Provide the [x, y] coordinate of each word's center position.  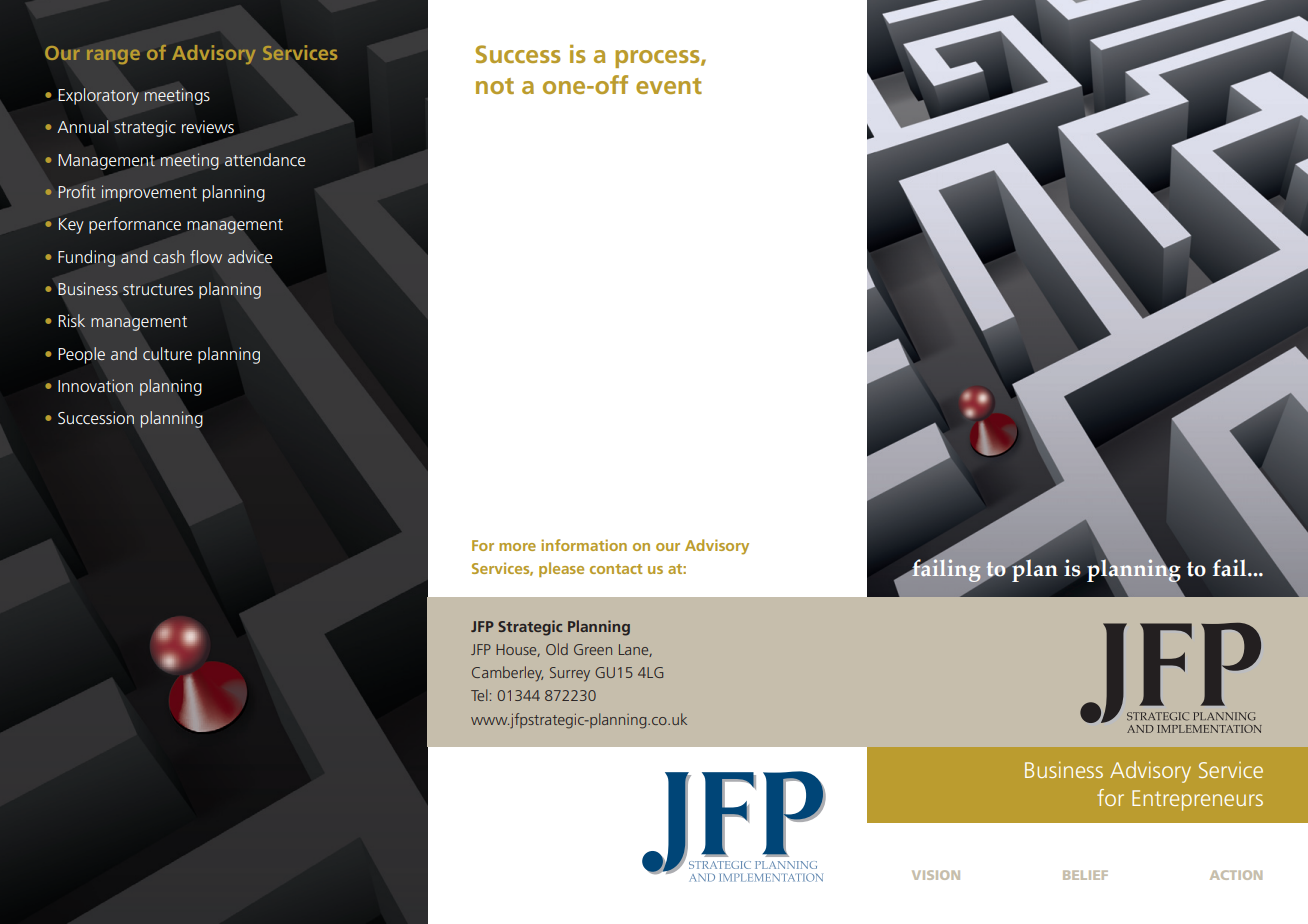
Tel [479, 695]
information [584, 545]
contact [616, 569]
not [495, 86]
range [113, 57]
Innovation [95, 386]
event [669, 86]
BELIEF [1085, 875]
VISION [936, 875]
